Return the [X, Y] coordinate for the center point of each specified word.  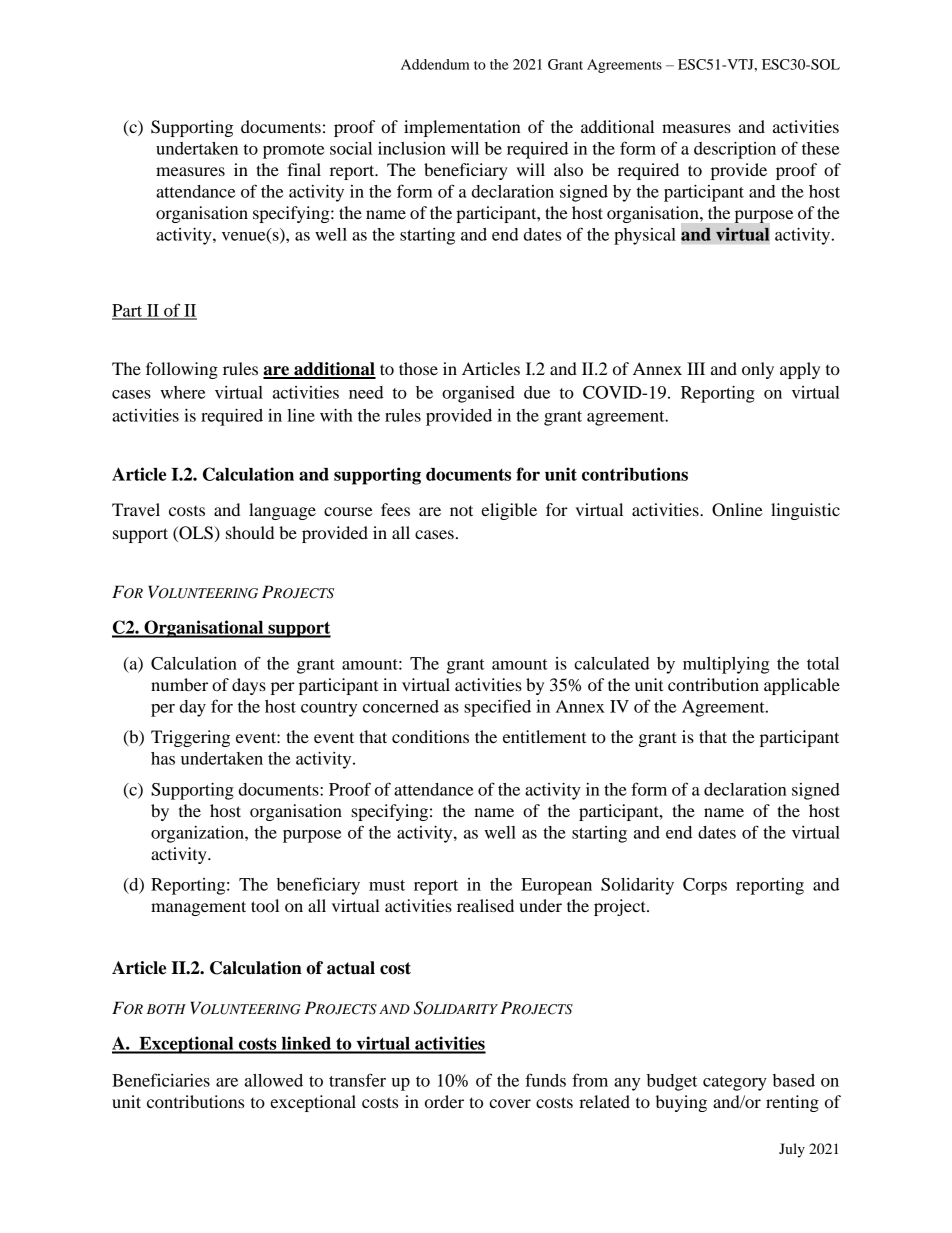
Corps [705, 886]
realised [485, 905]
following [182, 370]
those [418, 368]
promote [293, 151]
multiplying [726, 665]
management [198, 908]
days [249, 686]
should [250, 532]
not [461, 510]
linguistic [805, 511]
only [758, 370]
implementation [462, 128]
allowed [274, 1080]
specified [497, 708]
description [735, 150]
